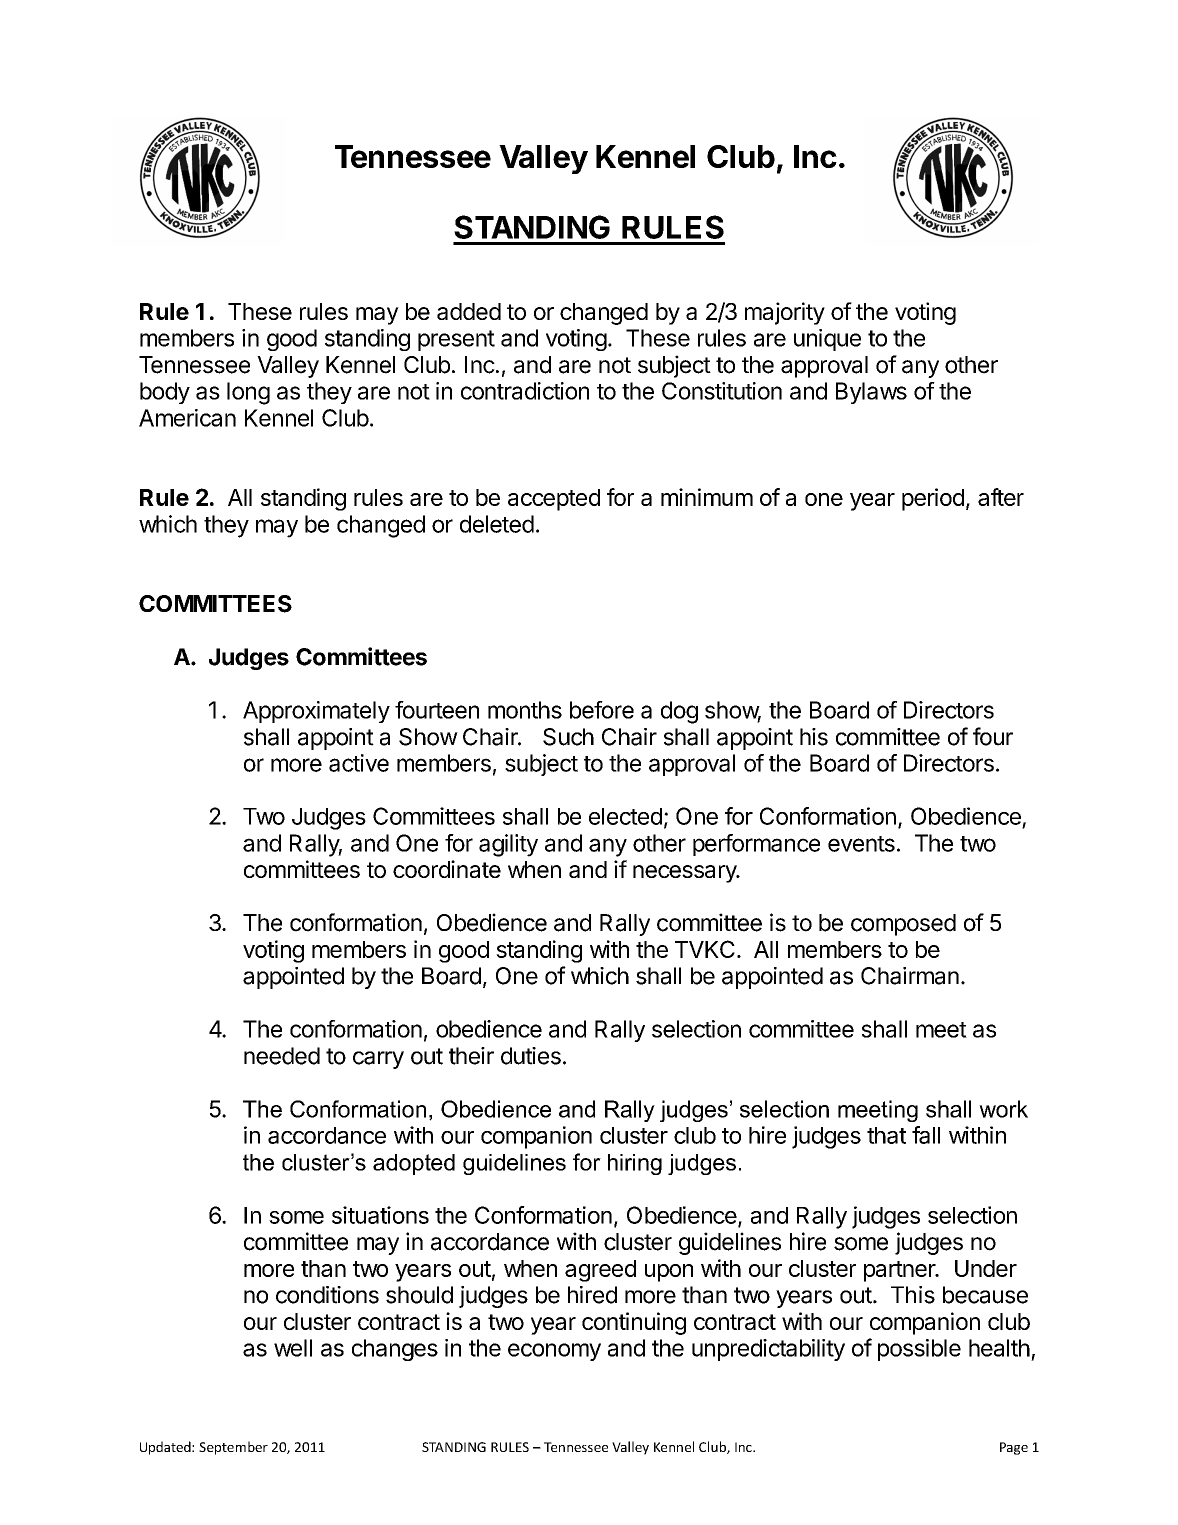 Image resolution: width=1178 pixels, height=1525 pixels. I want to click on composed, so click(903, 925).
